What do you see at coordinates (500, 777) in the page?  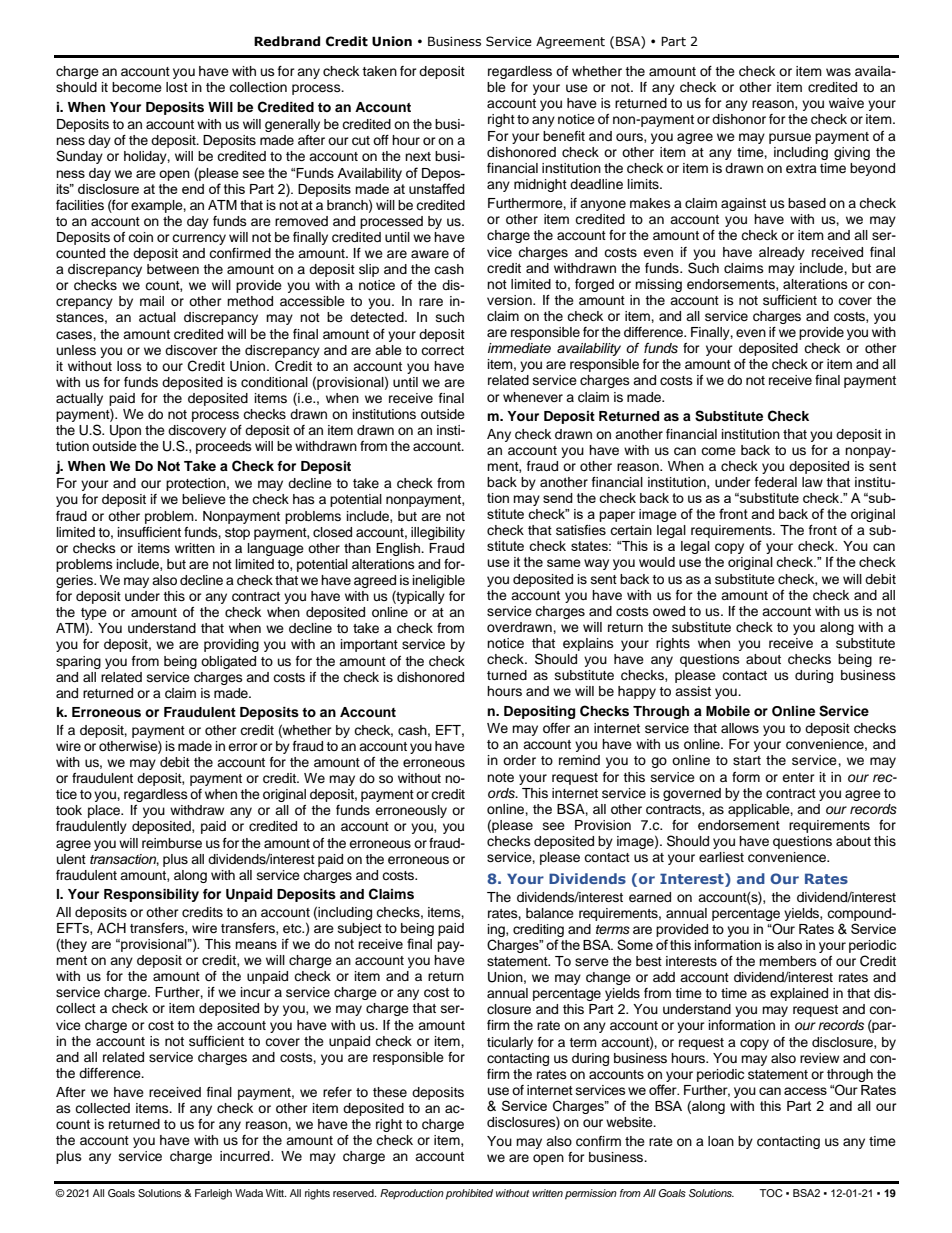 I see `note` at bounding box center [500, 777].
